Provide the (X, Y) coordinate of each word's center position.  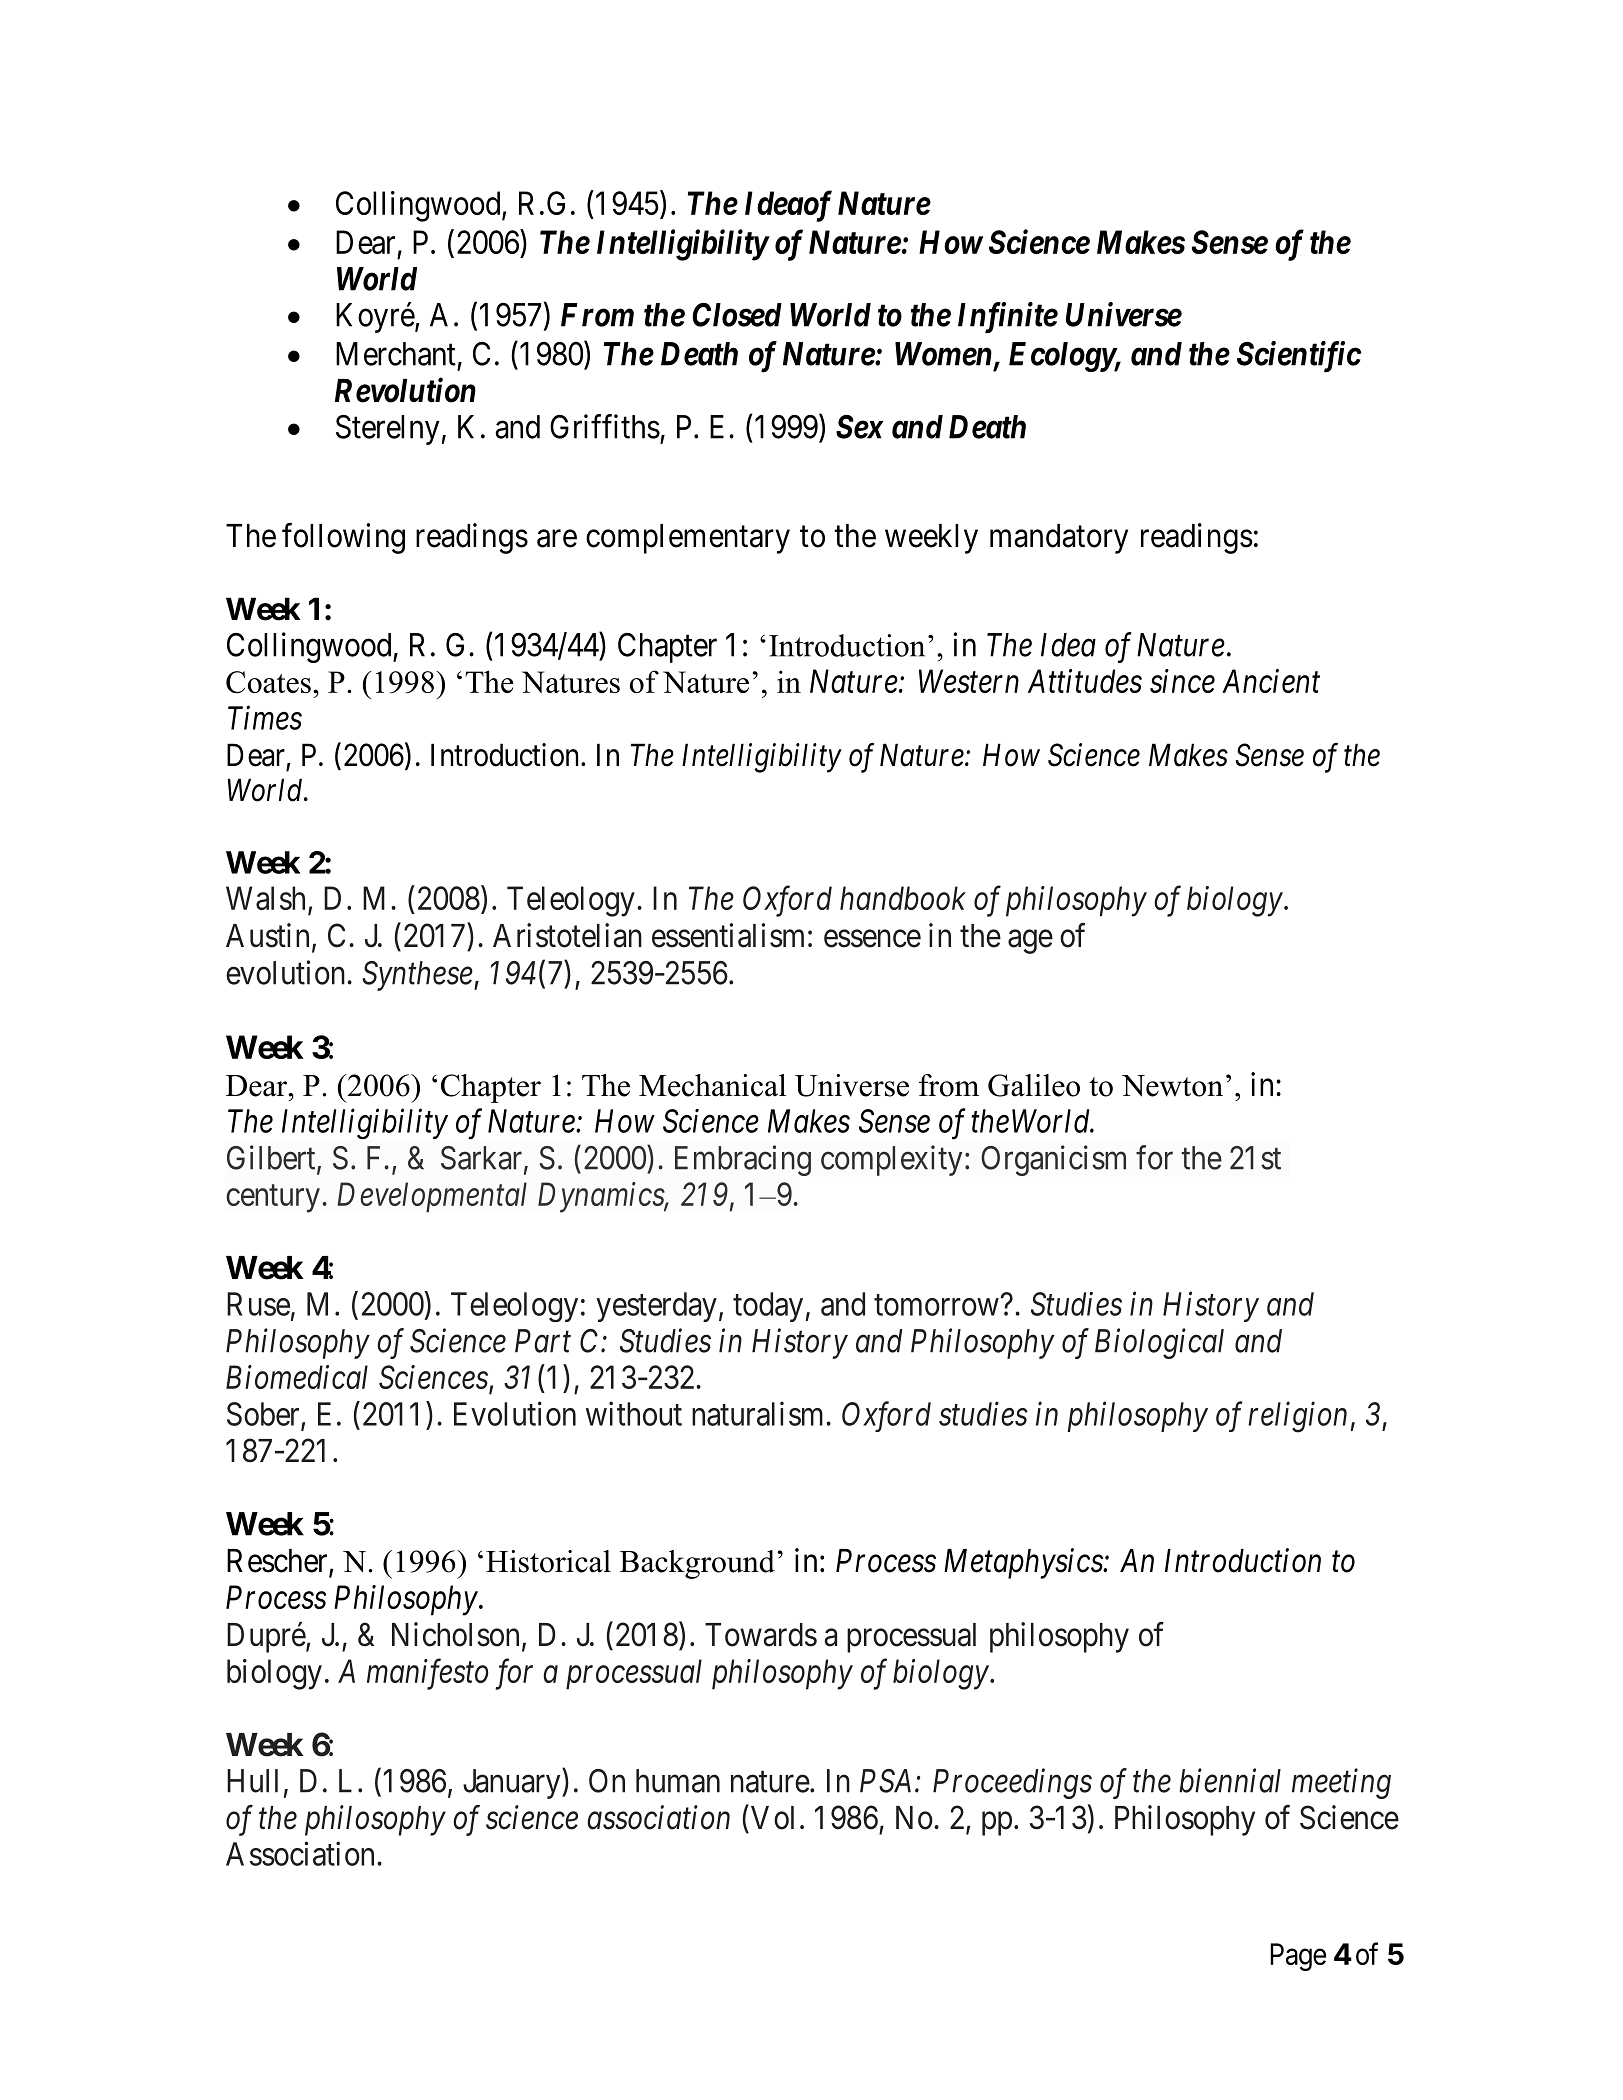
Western (969, 681)
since (1182, 681)
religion (1297, 1417)
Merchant (396, 354)
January (513, 1784)
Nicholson (455, 1634)
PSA (885, 1781)
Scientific (1299, 357)
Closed (737, 315)
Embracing (743, 1160)
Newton (1172, 1086)
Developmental (432, 1197)
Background (697, 1564)
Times (265, 718)
